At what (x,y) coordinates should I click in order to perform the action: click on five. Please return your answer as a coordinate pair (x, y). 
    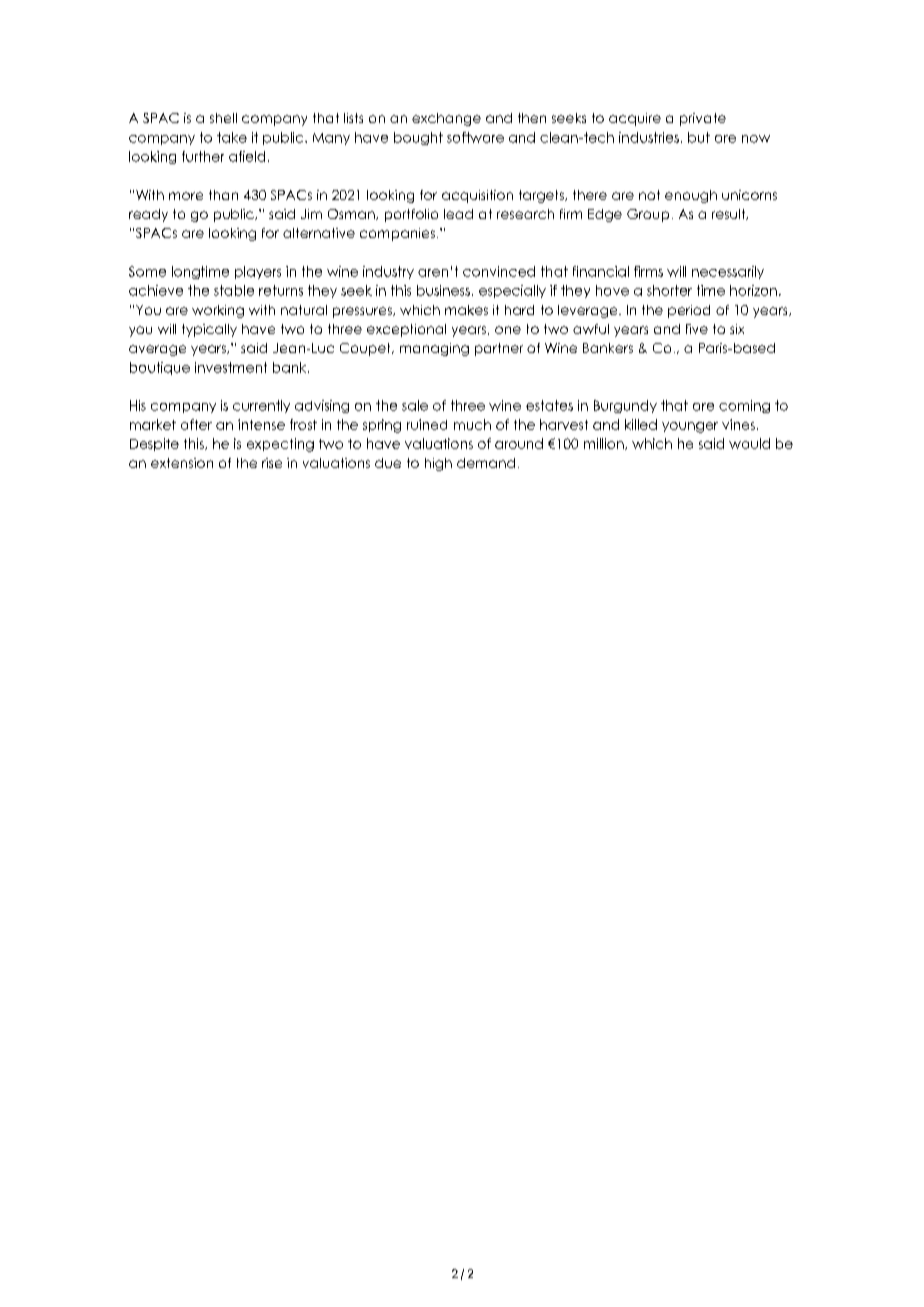
    Looking at the image, I should click on (697, 329).
